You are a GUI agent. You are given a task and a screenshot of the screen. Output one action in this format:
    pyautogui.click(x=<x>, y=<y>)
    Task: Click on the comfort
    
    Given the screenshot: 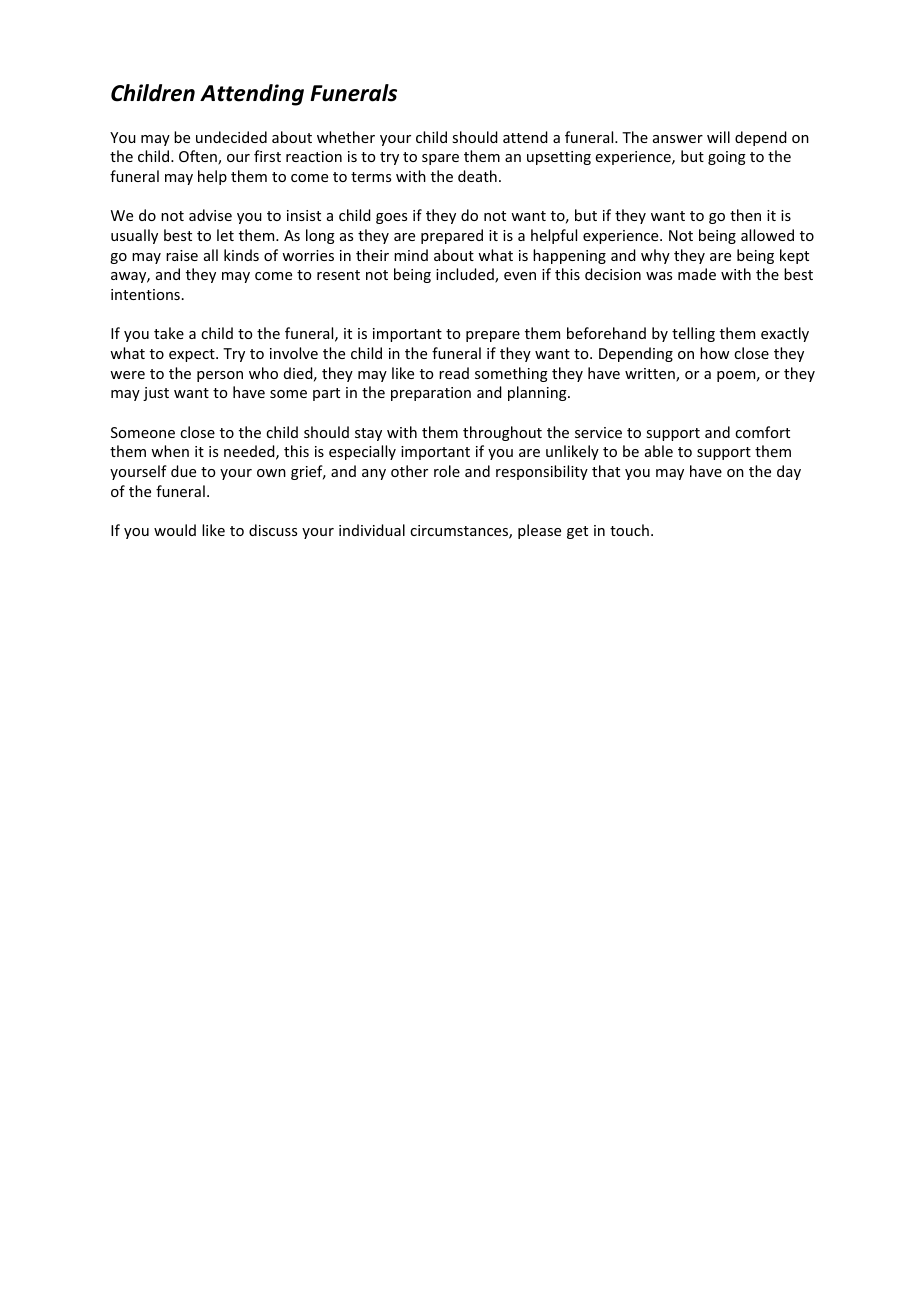 What is the action you would take?
    pyautogui.click(x=762, y=432)
